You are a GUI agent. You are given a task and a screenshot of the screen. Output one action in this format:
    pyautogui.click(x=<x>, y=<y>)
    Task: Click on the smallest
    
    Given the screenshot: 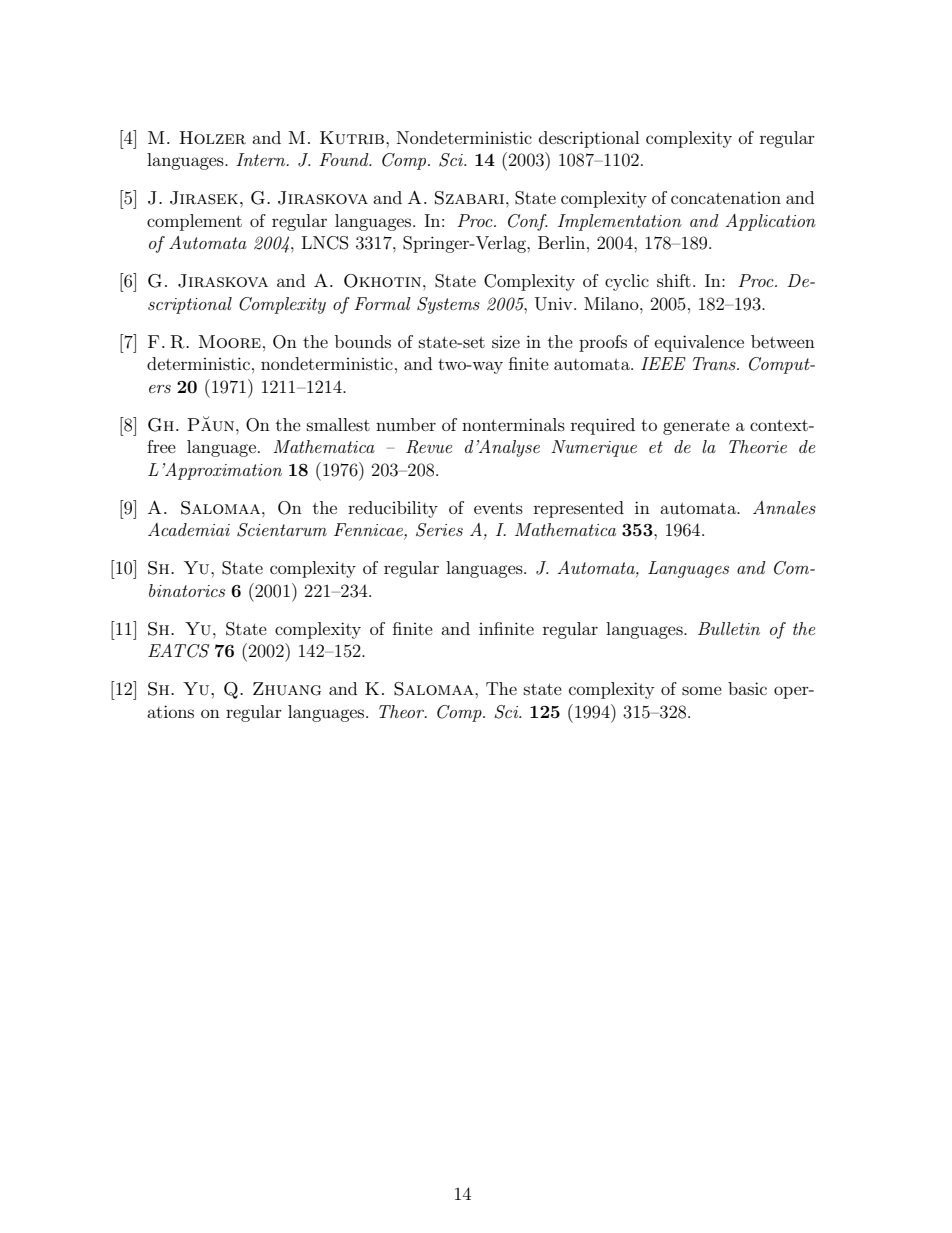 What is the action you would take?
    pyautogui.click(x=338, y=424)
